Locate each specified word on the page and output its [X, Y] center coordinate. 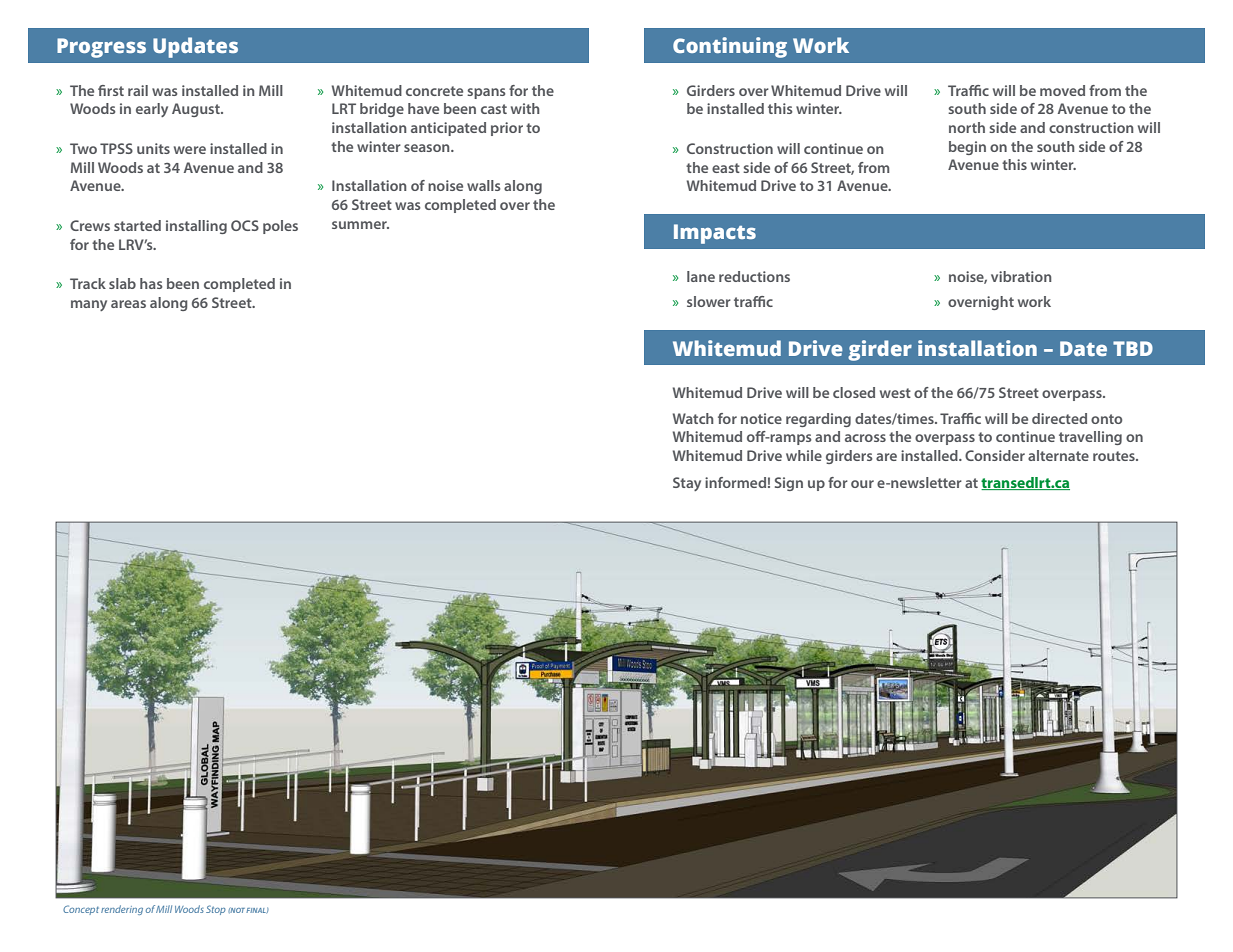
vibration [1021, 276]
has [151, 283]
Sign [789, 484]
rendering [122, 910]
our [862, 484]
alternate [1058, 455]
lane [701, 276]
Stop [216, 910]
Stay [687, 484]
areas [128, 304]
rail [138, 90]
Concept [81, 910]
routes [1115, 456]
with [525, 108]
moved [1062, 90]
